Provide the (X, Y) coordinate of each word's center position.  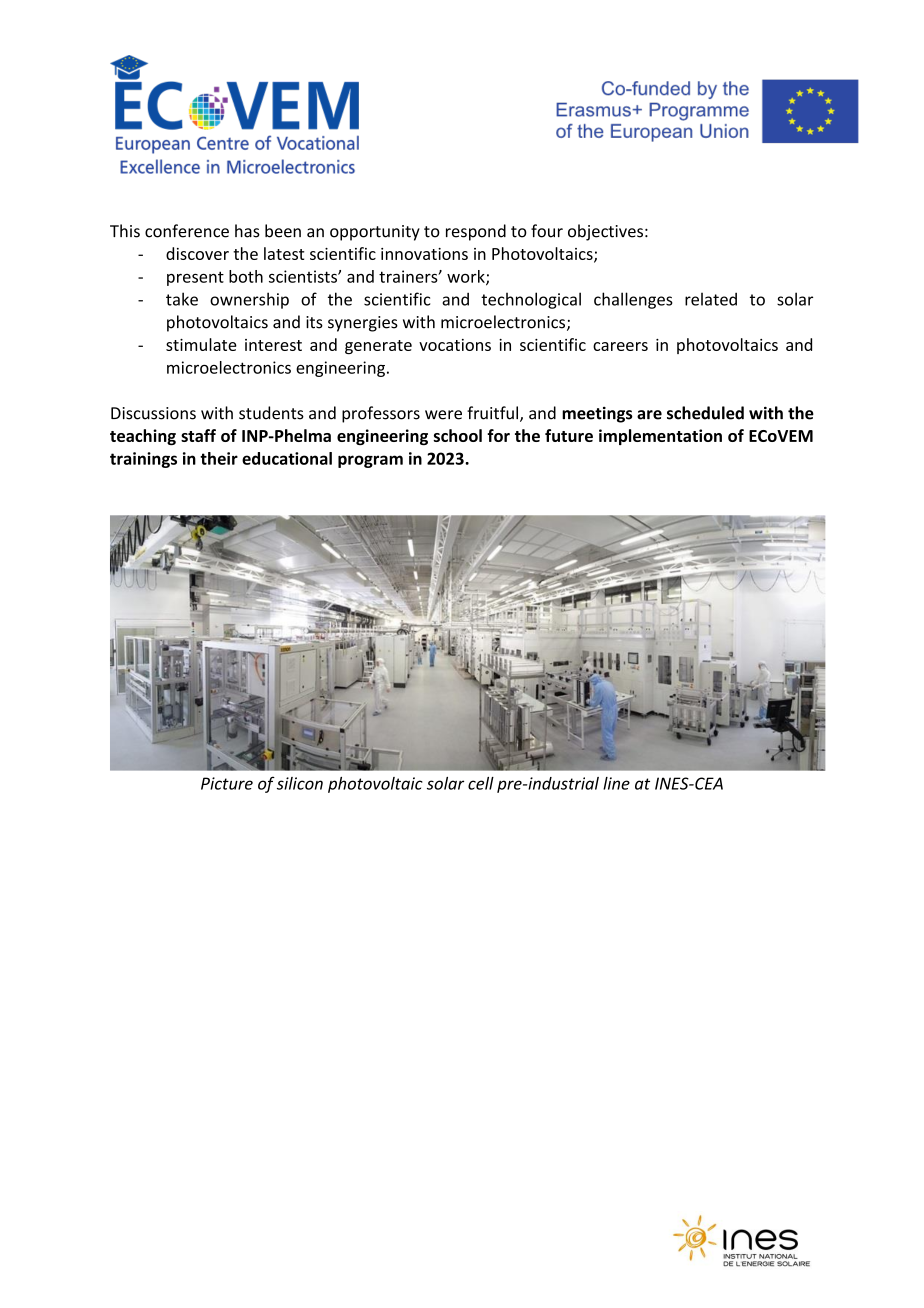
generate (378, 347)
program (370, 461)
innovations (424, 254)
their (219, 458)
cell (481, 783)
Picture (227, 783)
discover (197, 253)
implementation (660, 437)
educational (287, 458)
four (547, 231)
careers (620, 346)
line (616, 783)
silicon (300, 783)
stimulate (201, 344)
